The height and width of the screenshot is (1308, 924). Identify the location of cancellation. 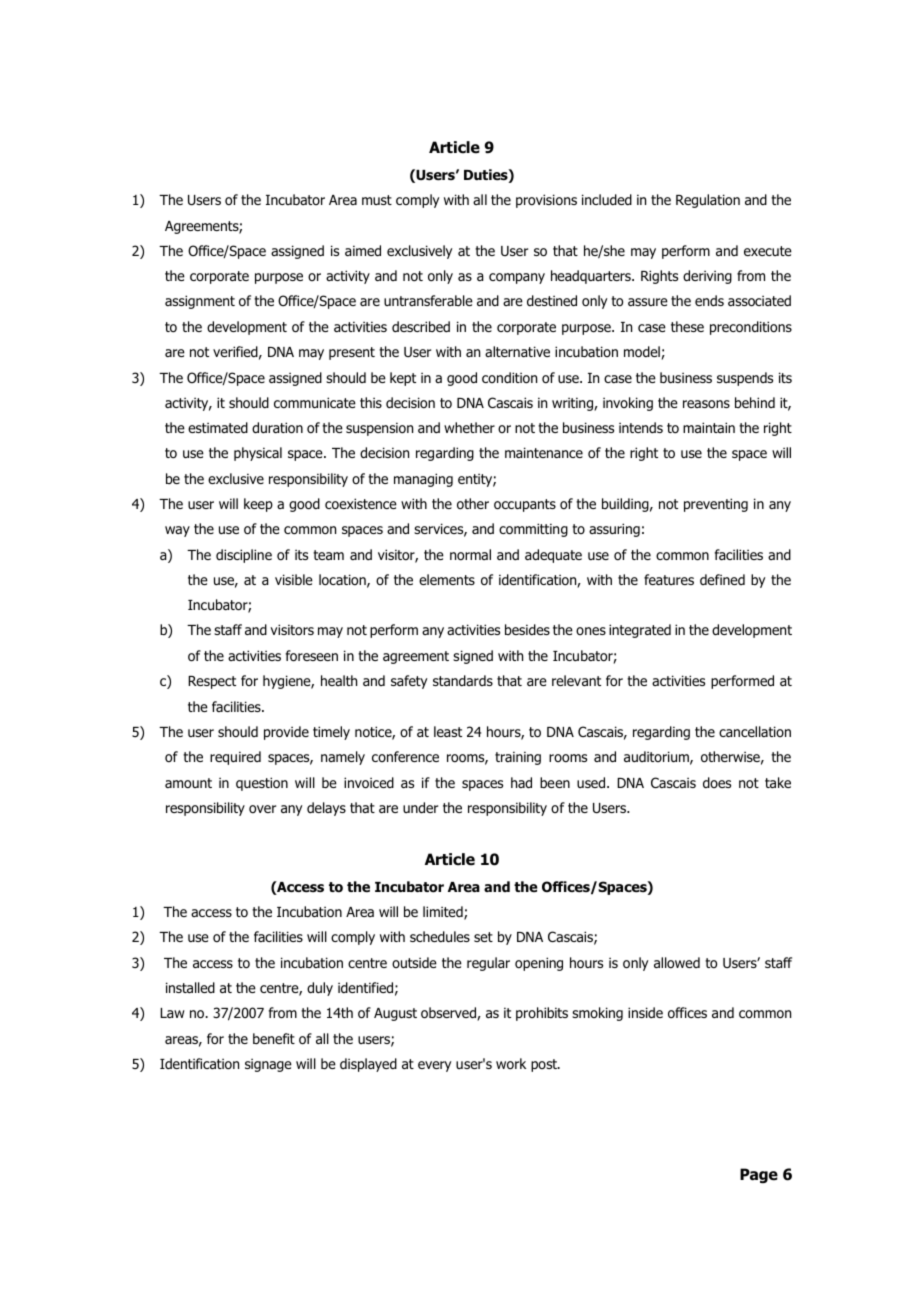
(755, 731).
